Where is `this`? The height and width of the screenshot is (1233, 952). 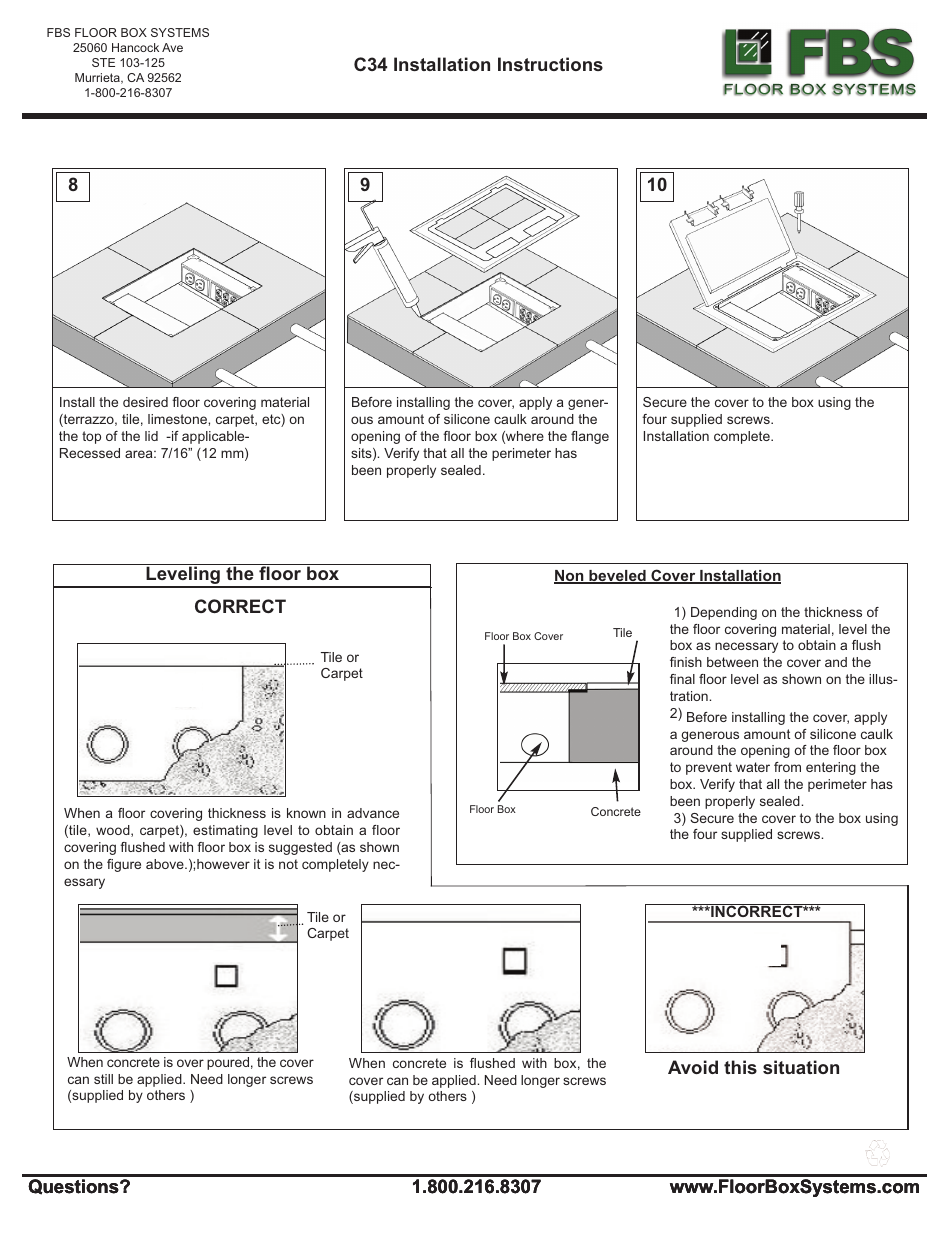 this is located at coordinates (740, 1067).
